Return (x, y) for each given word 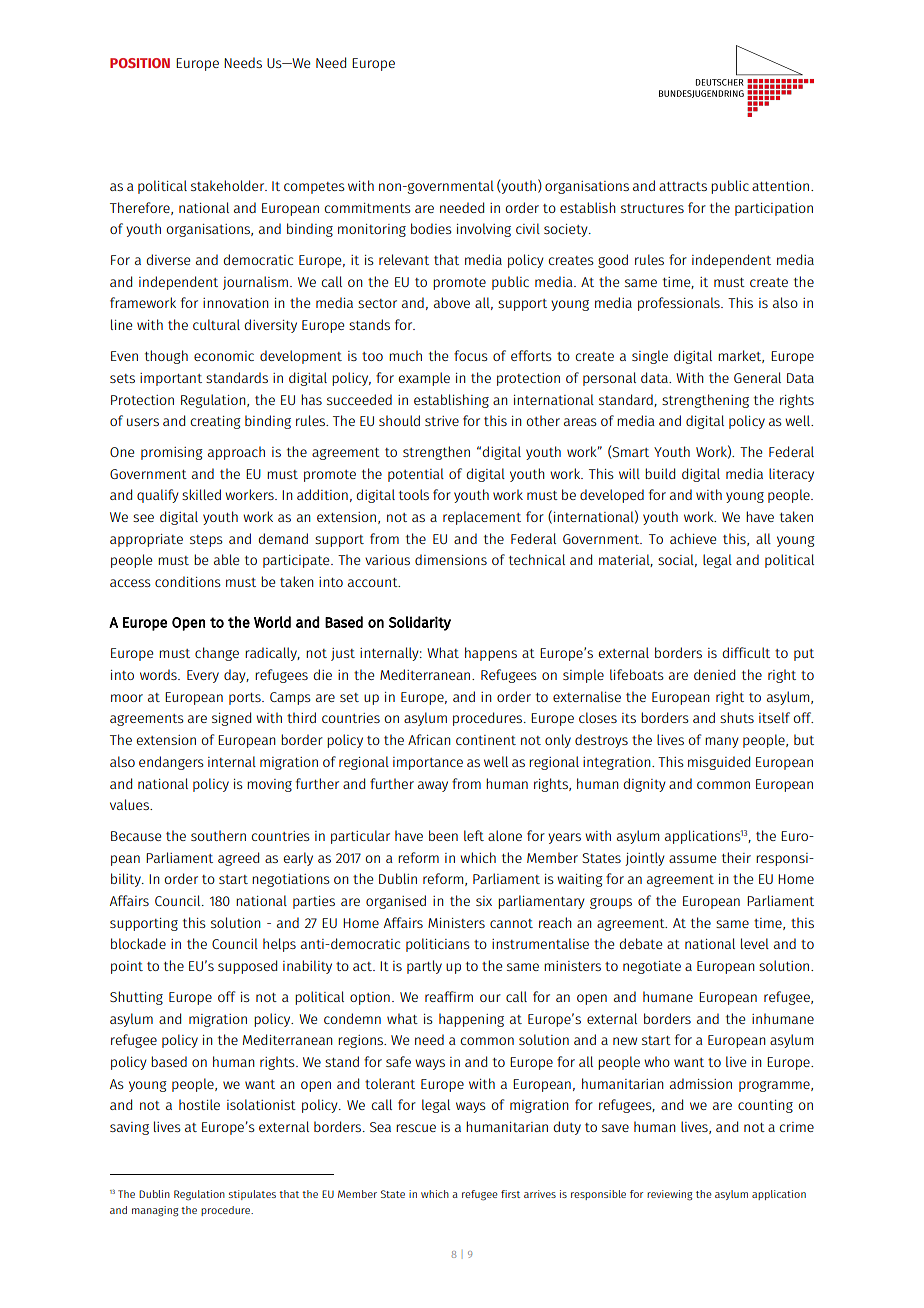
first (510, 1194)
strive (442, 421)
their (736, 857)
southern (218, 835)
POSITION (140, 63)
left (474, 835)
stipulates (252, 1195)
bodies (431, 228)
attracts (683, 186)
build (660, 473)
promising (172, 453)
